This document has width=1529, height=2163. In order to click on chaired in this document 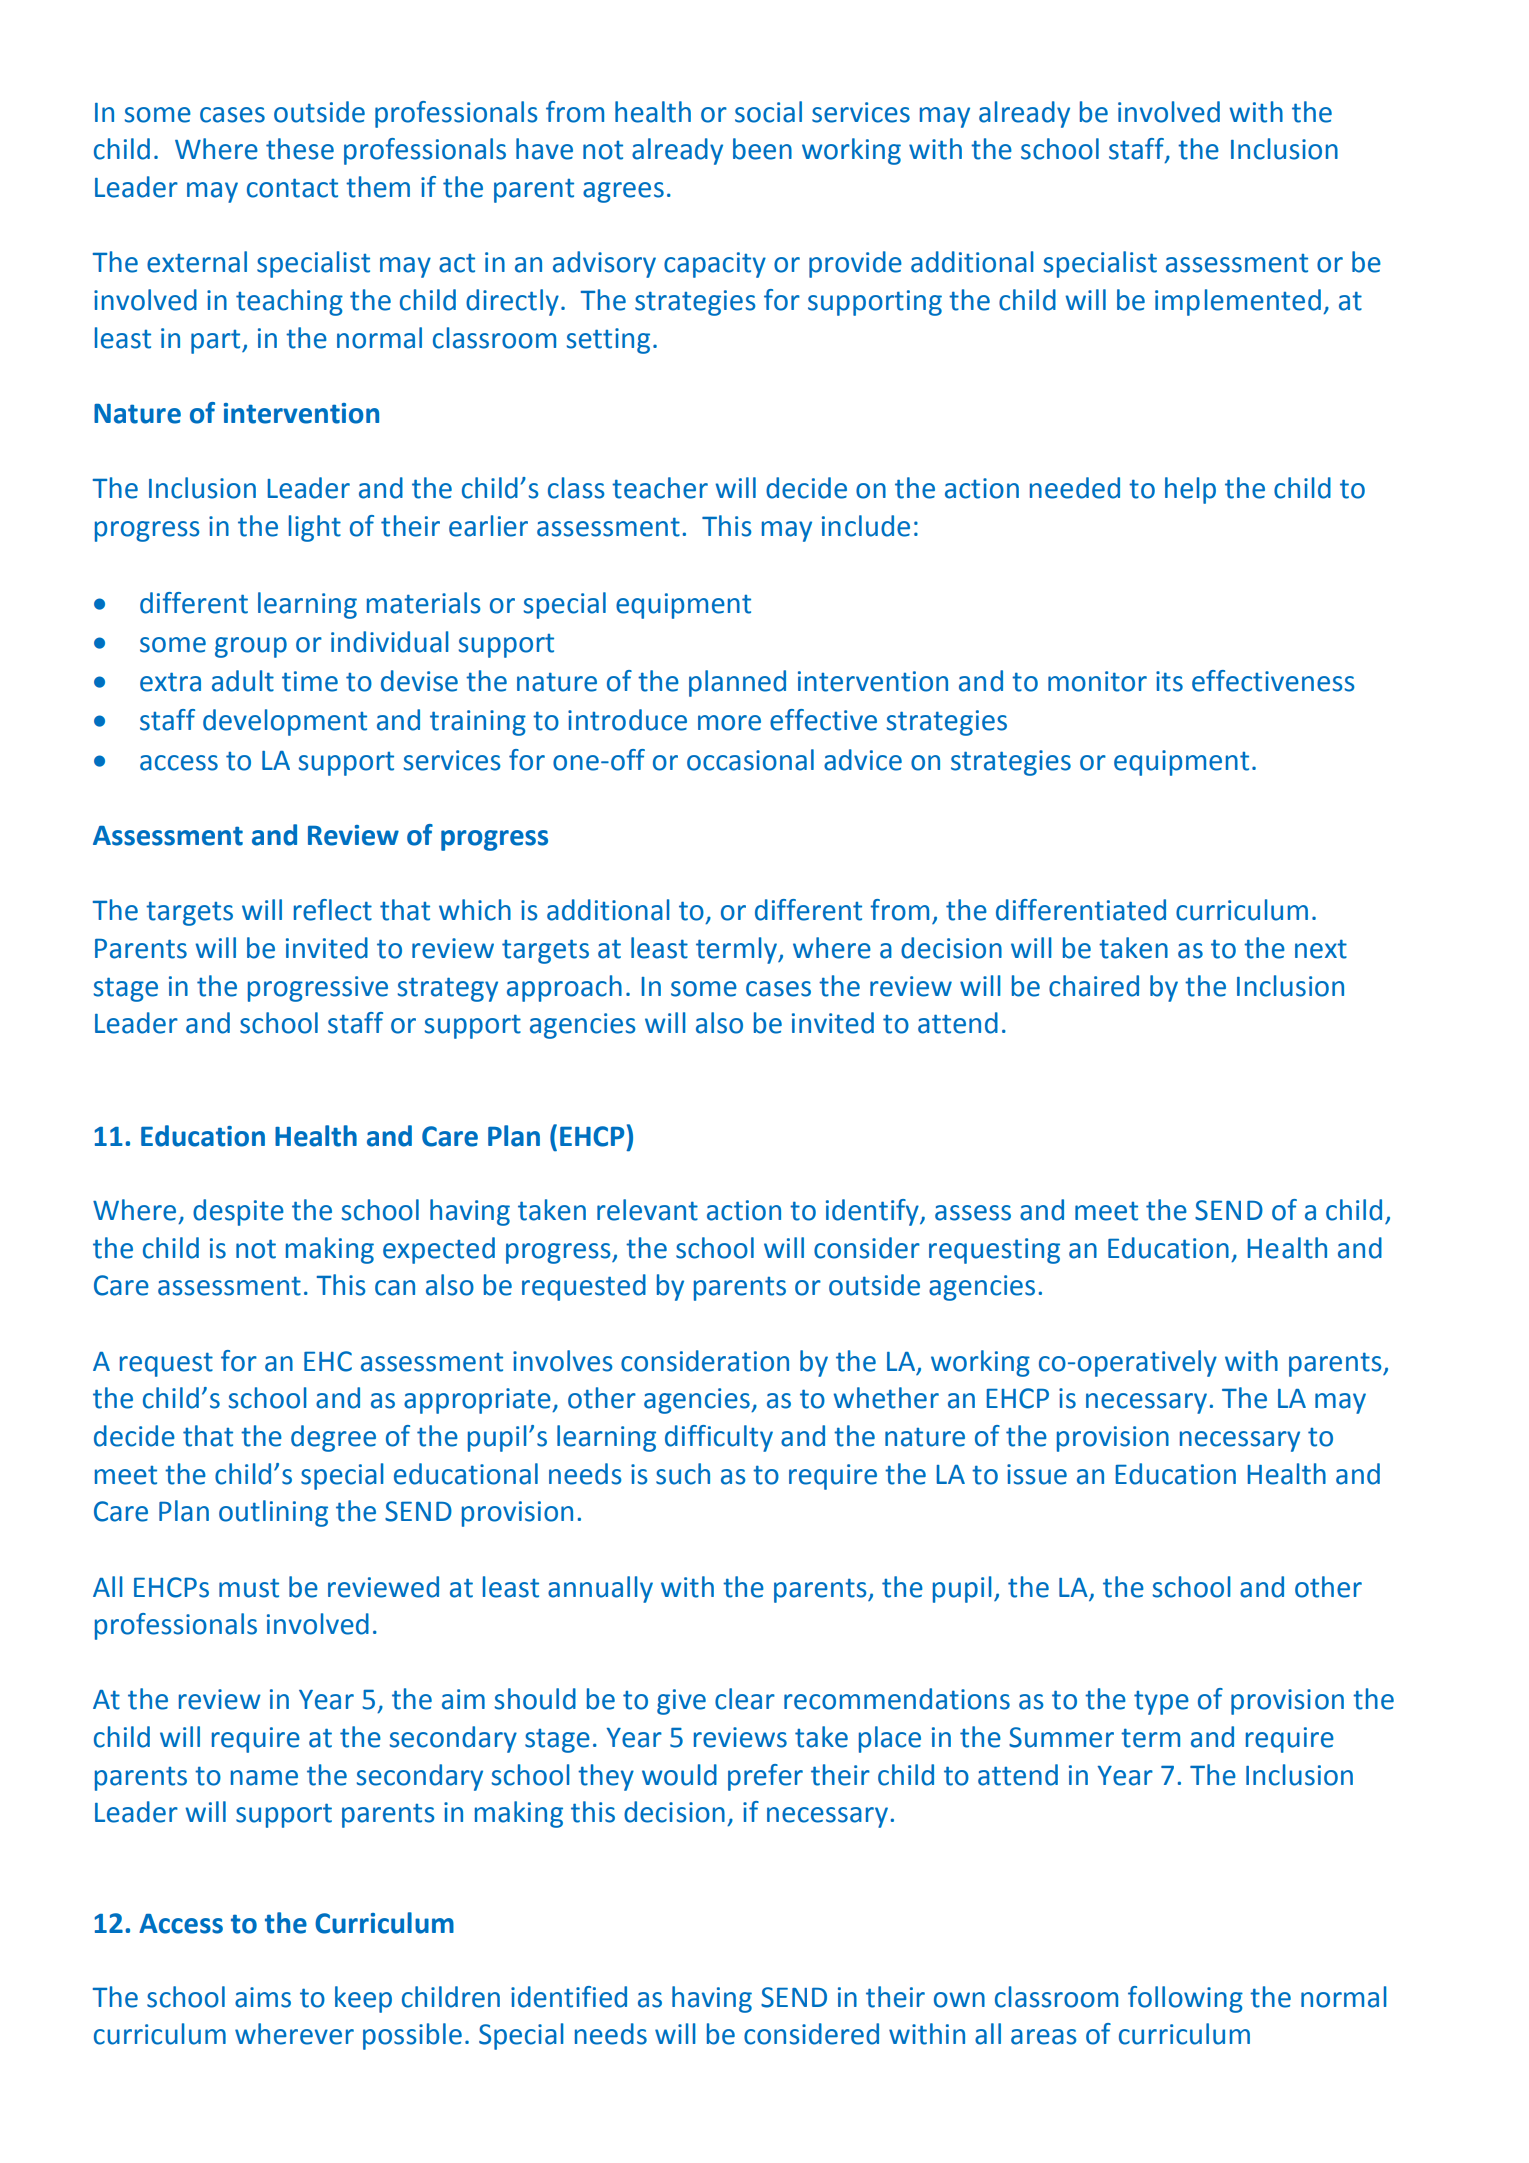, I will do `click(1094, 986)`.
